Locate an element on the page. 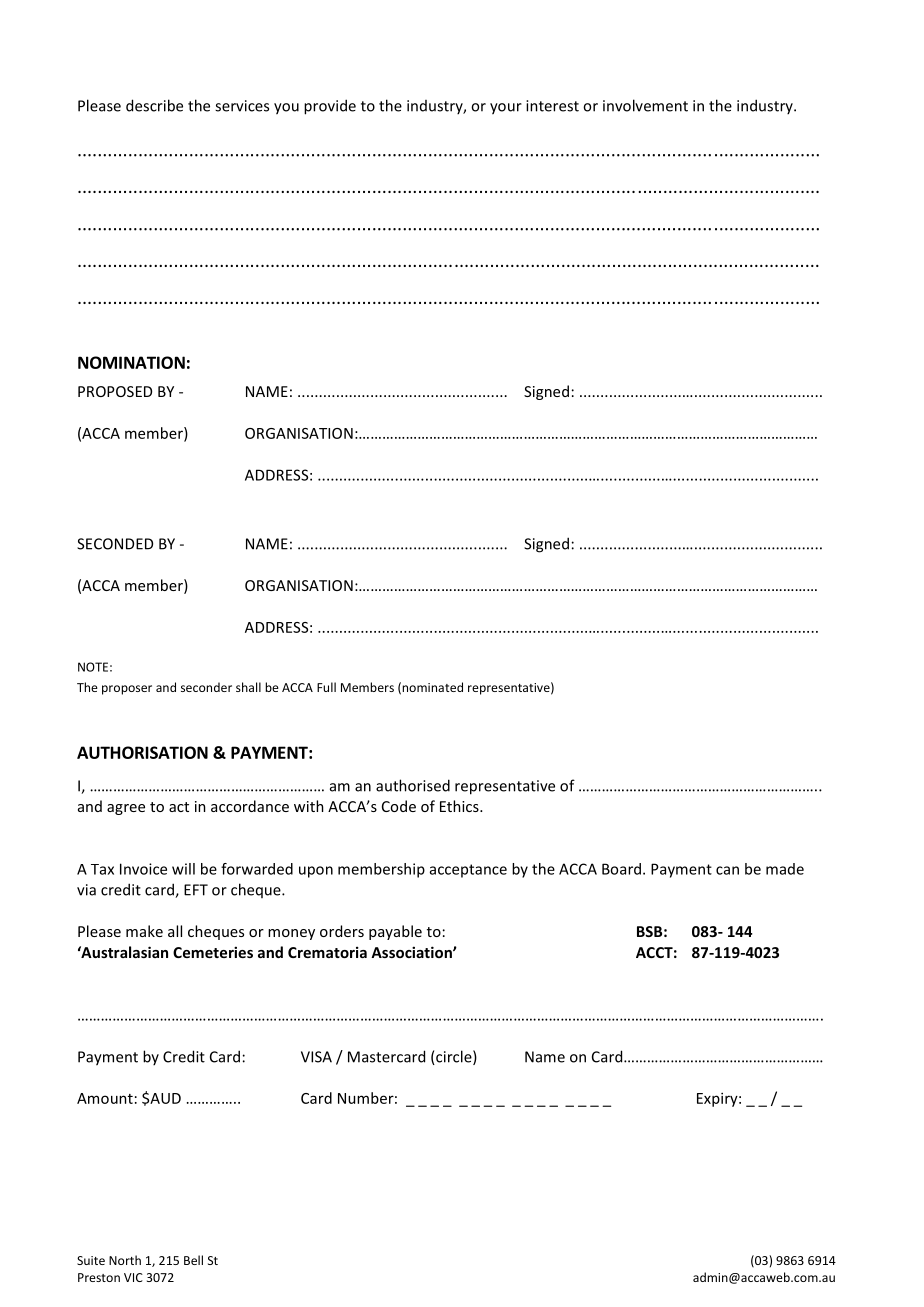 The width and height of the page is (924, 1307). will is located at coordinates (183, 869).
